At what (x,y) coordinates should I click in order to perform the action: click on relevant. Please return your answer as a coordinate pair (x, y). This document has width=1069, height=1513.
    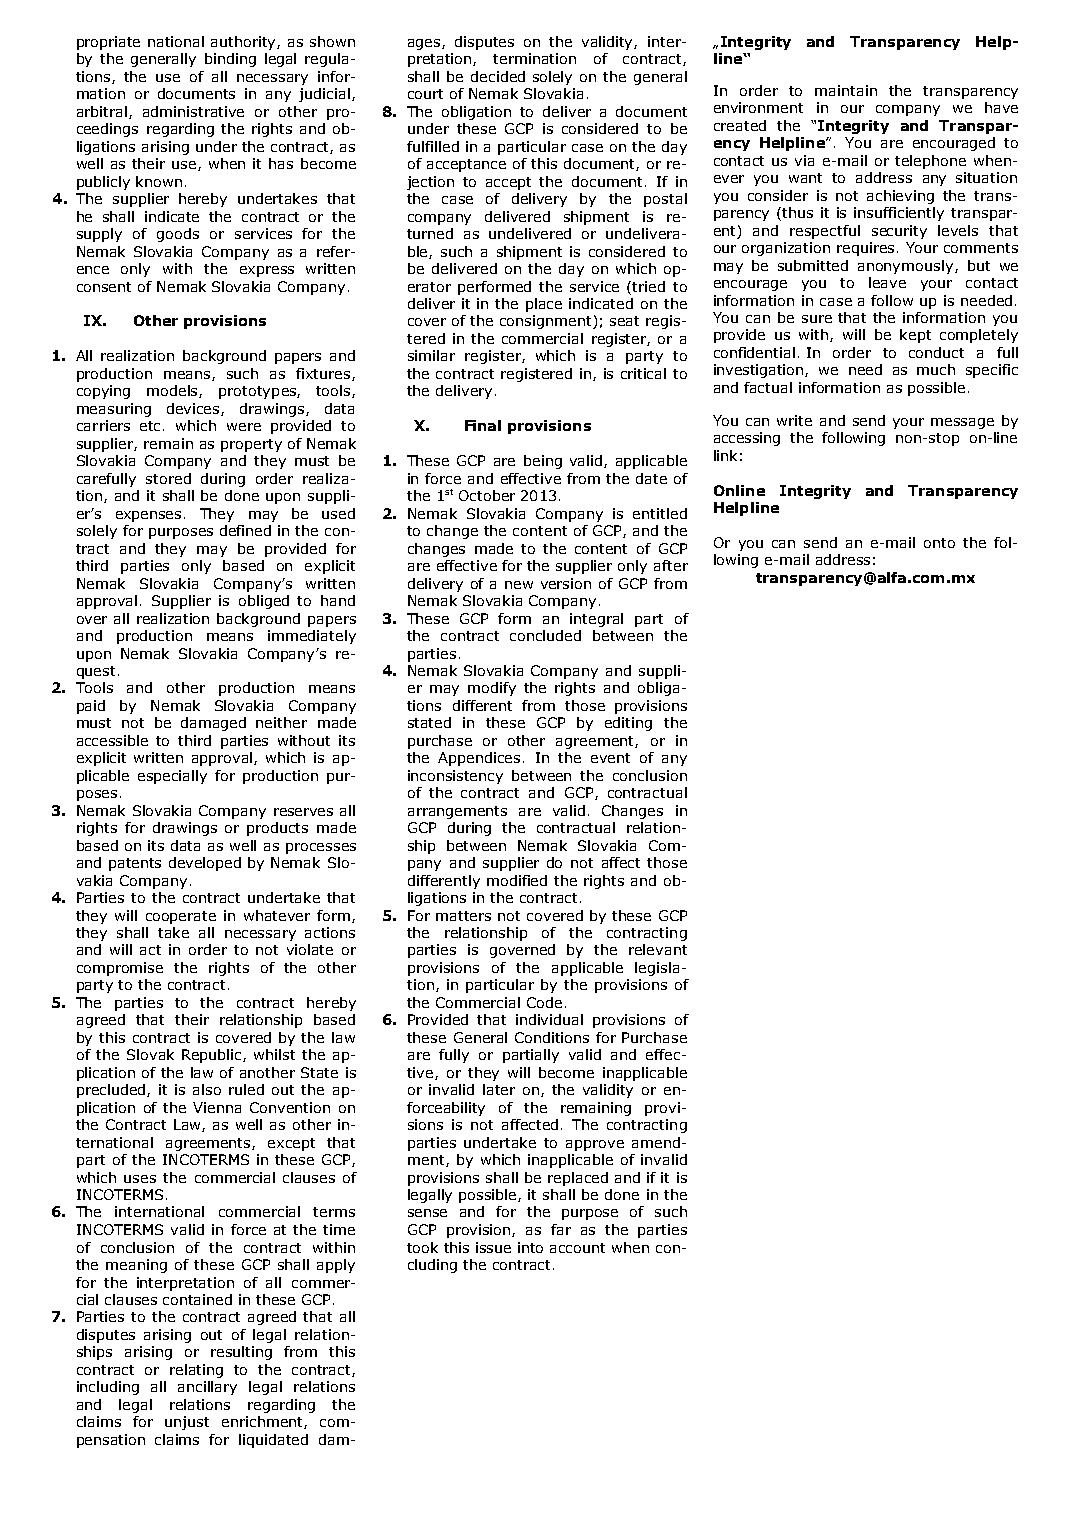
    Looking at the image, I should click on (658, 949).
